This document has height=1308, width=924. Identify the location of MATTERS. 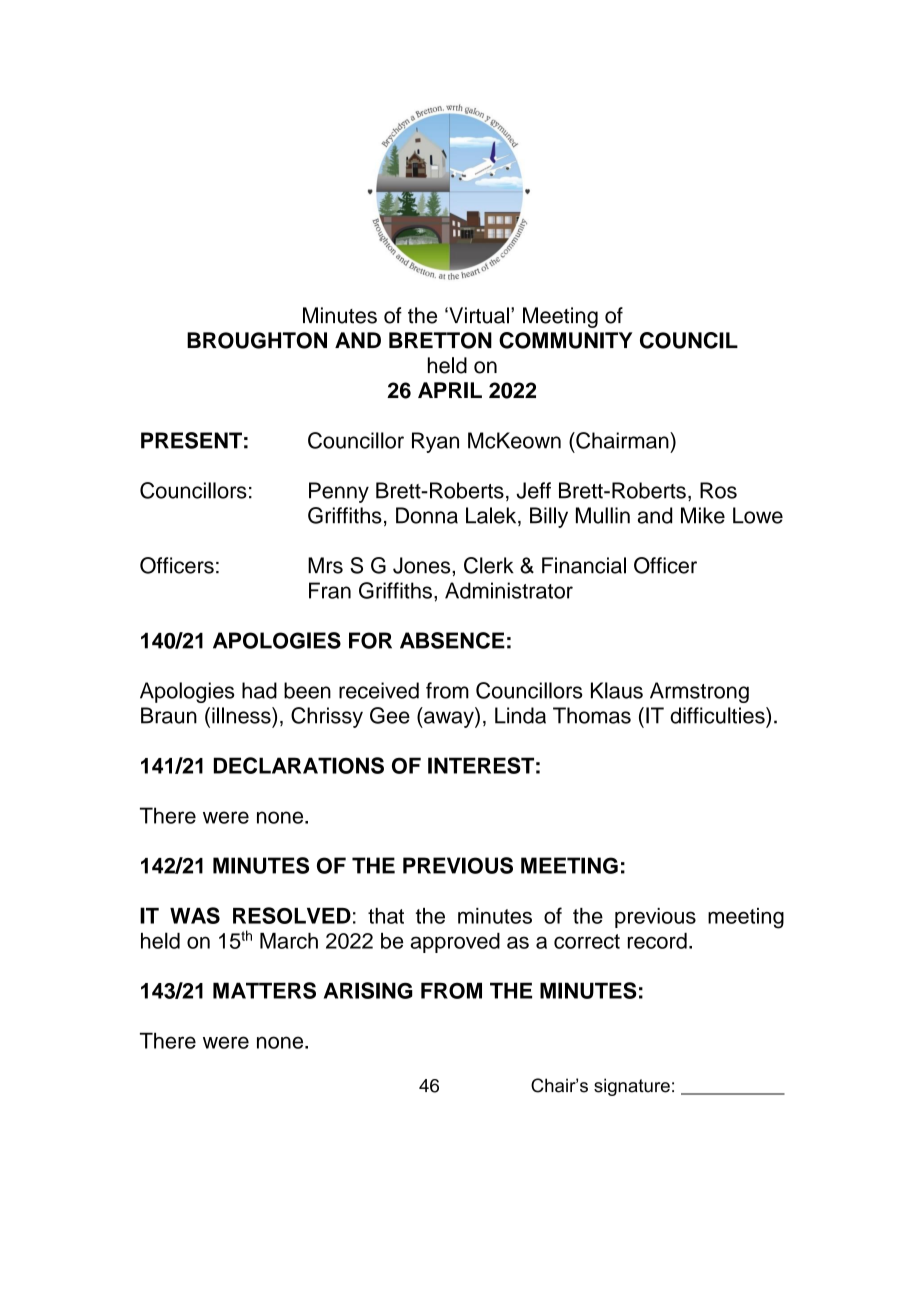
(264, 990).
